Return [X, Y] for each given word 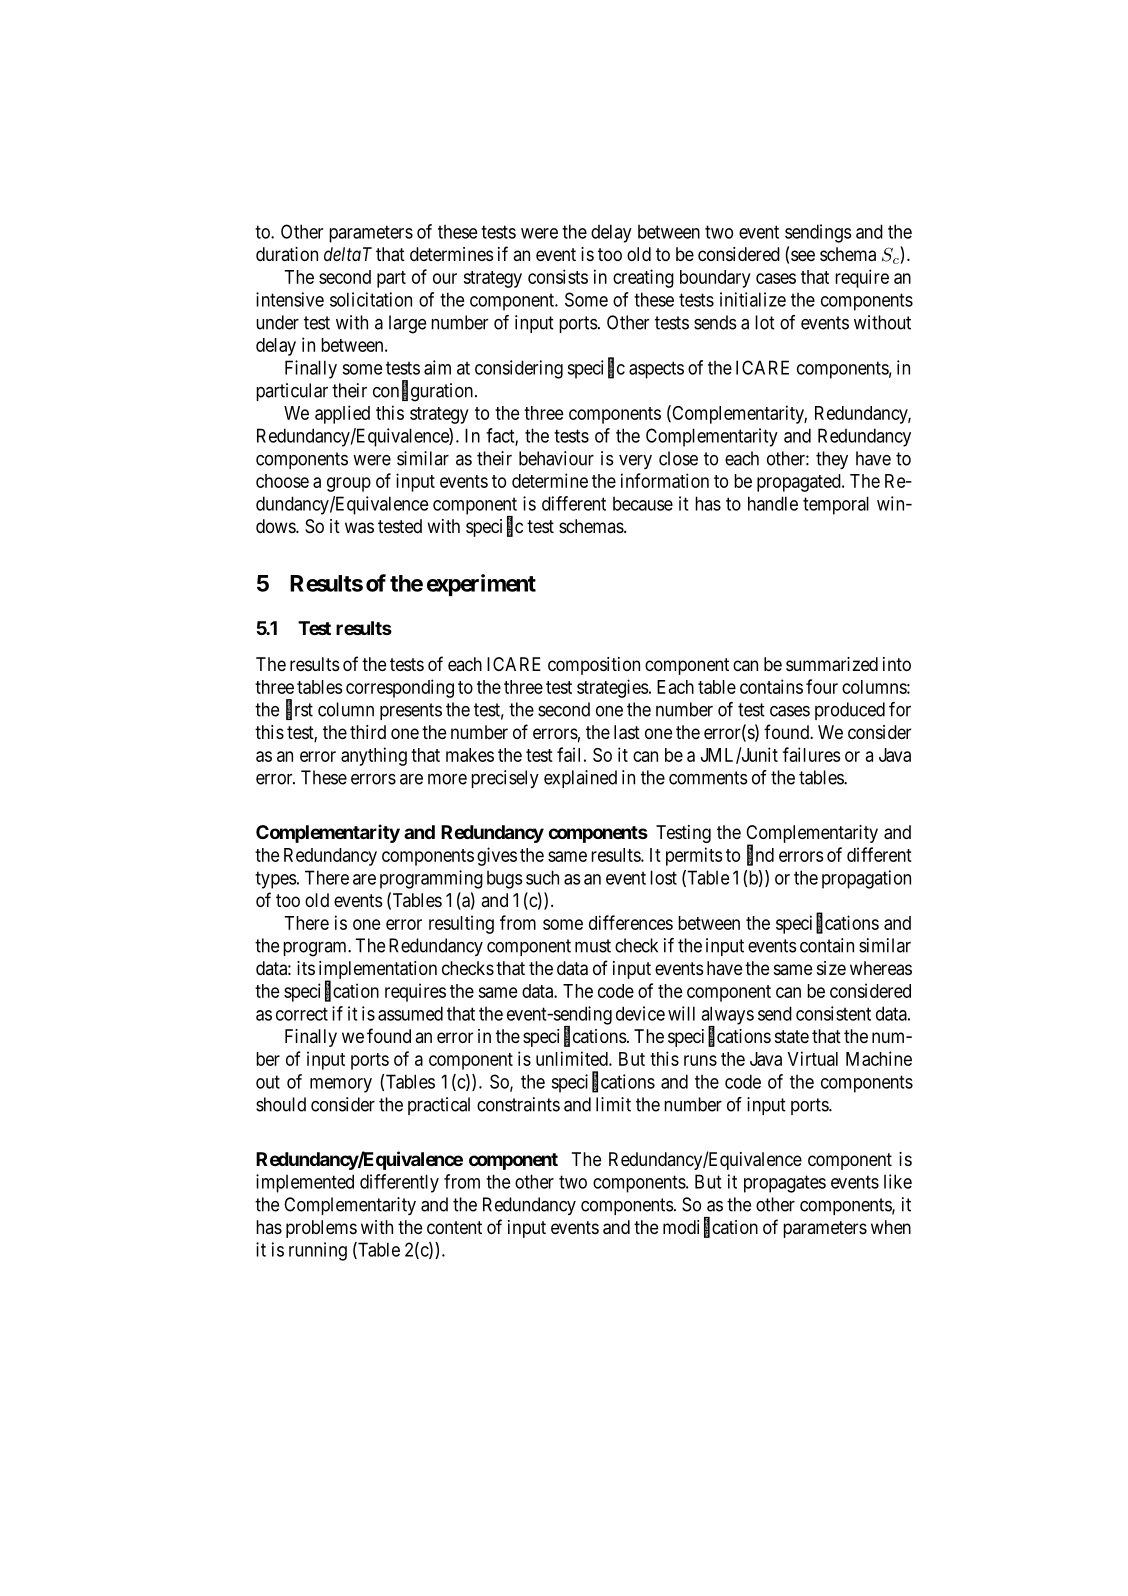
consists [558, 276]
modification [710, 1228]
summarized [832, 664]
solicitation [371, 299]
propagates [785, 1184]
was [359, 528]
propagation [866, 879]
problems [321, 1229]
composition [594, 666]
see [803, 255]
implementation [378, 971]
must [593, 946]
